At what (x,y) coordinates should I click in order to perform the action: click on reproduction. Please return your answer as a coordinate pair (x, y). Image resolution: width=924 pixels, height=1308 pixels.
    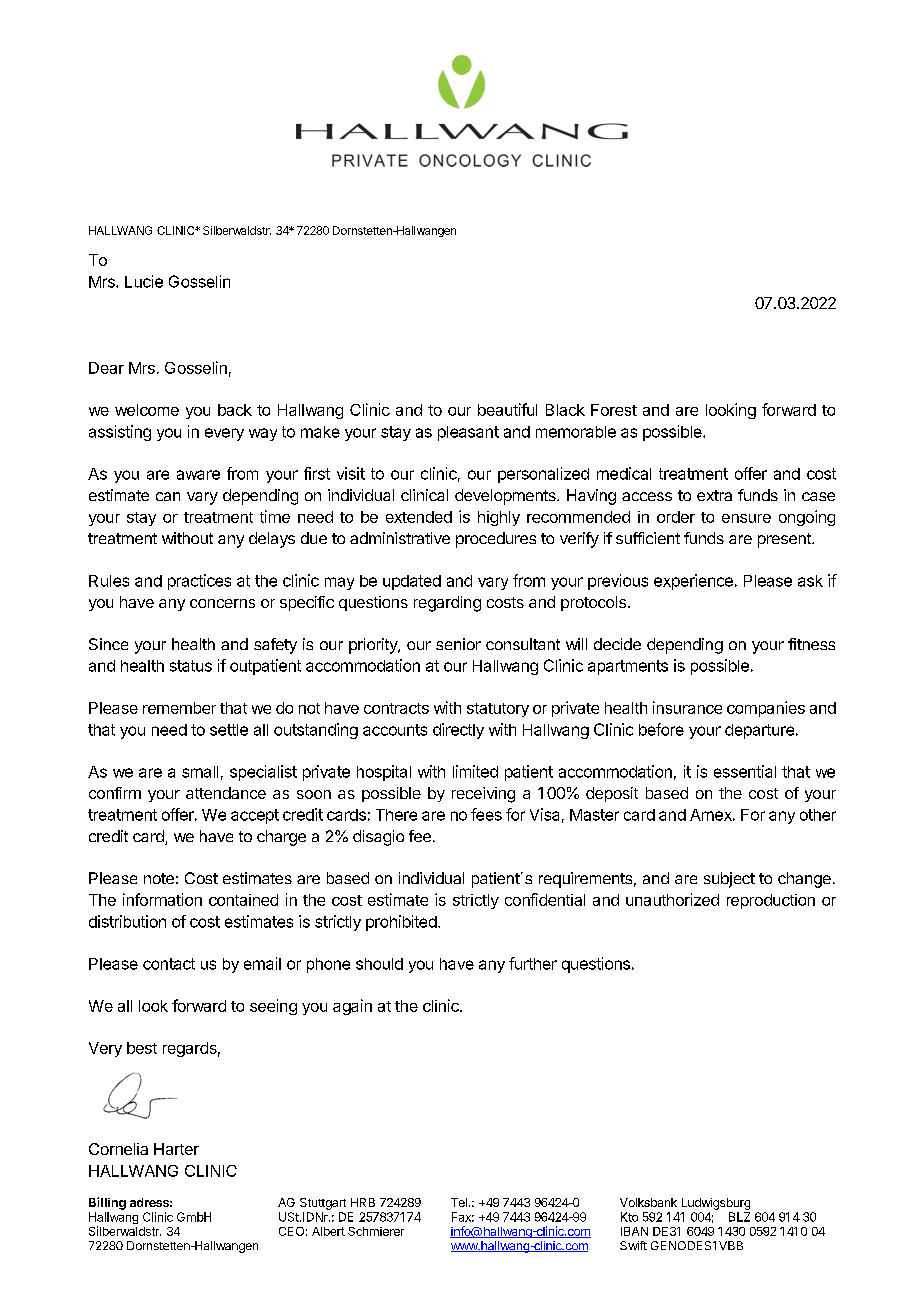
    Looking at the image, I should click on (771, 901).
